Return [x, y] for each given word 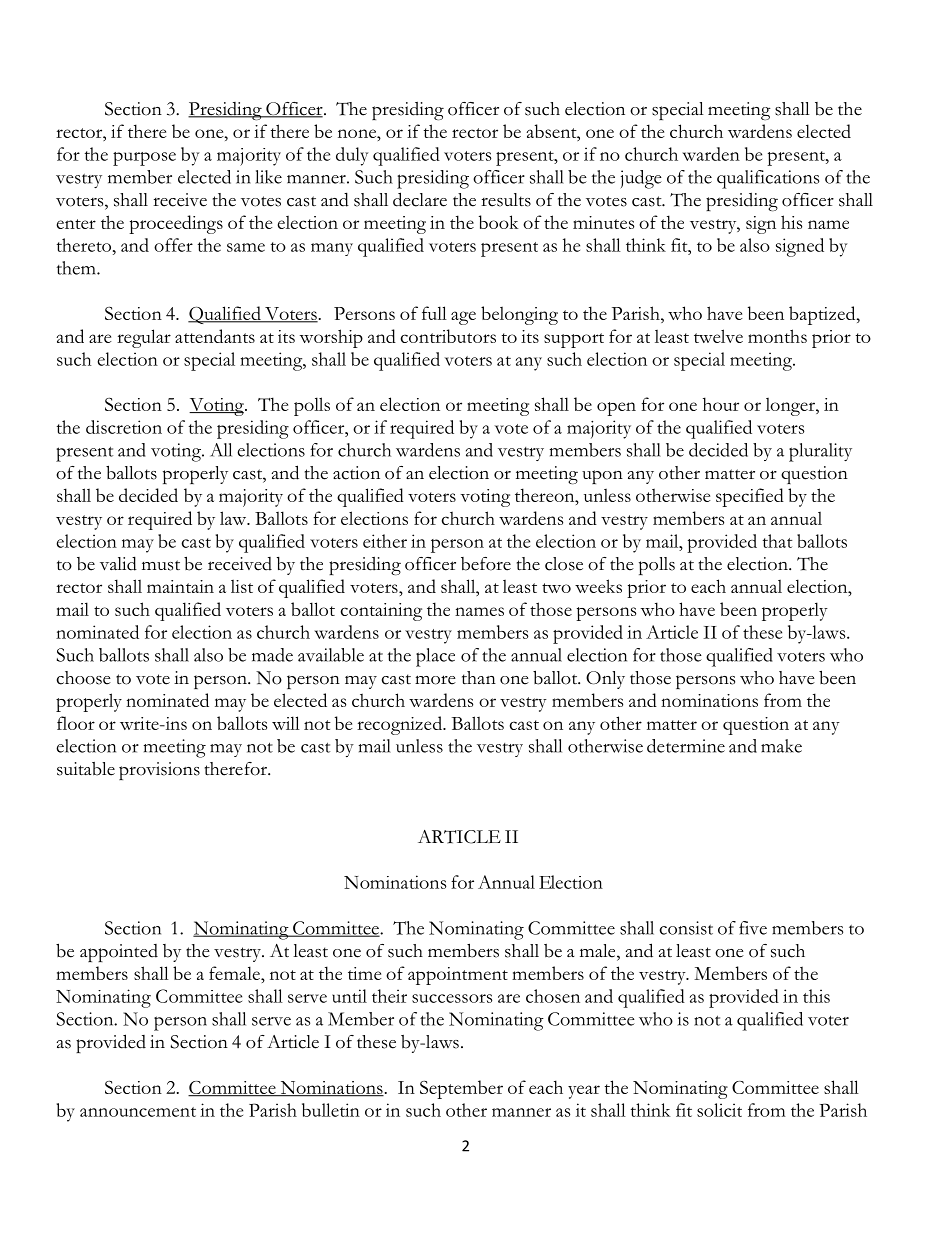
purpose [144, 159]
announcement [138, 1112]
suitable [86, 769]
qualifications [768, 179]
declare [420, 199]
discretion [124, 427]
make [781, 746]
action [356, 473]
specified [750, 497]
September [461, 1089]
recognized [400, 725]
